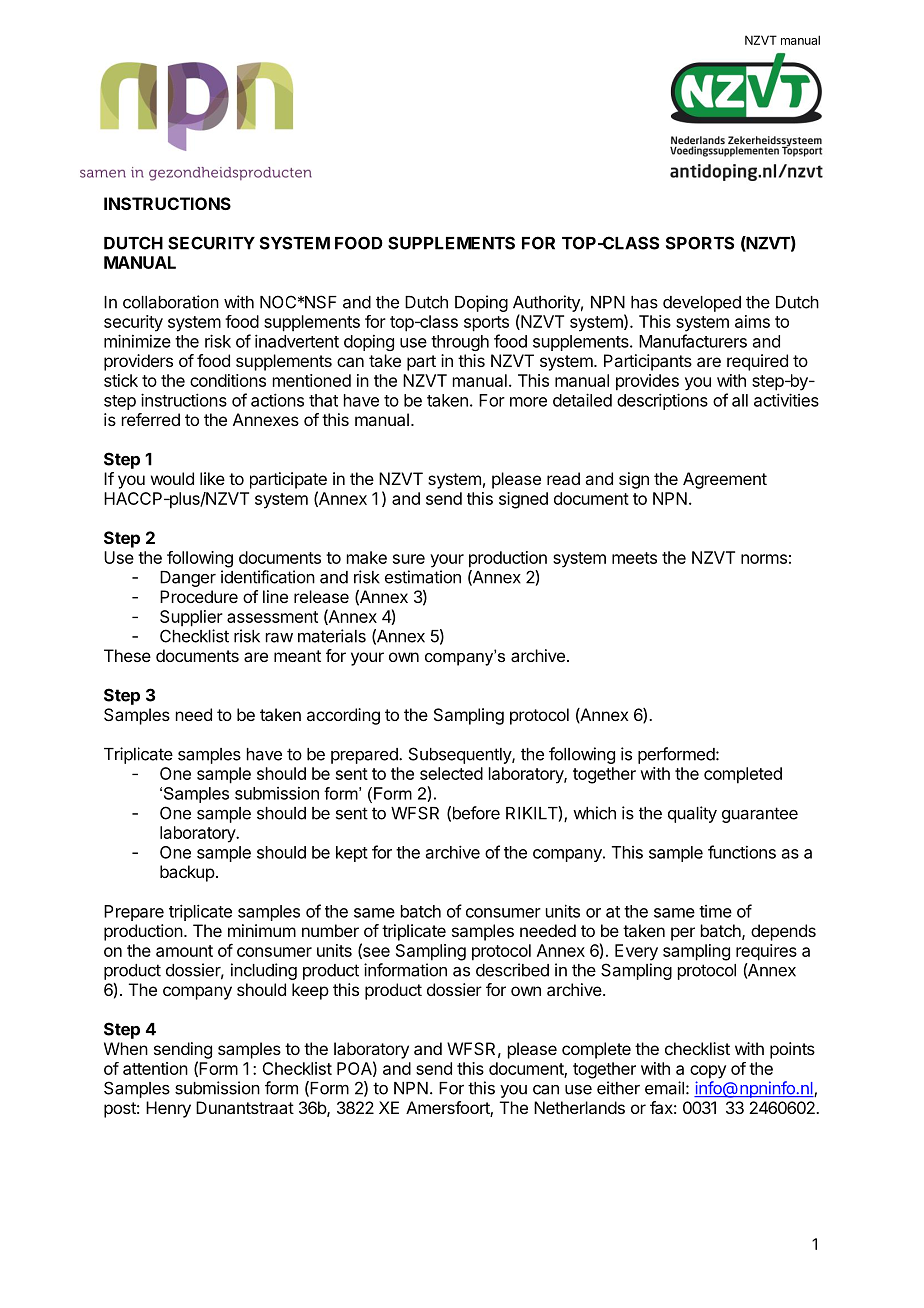  What do you see at coordinates (579, 1107) in the document?
I see `Netherlands` at bounding box center [579, 1107].
